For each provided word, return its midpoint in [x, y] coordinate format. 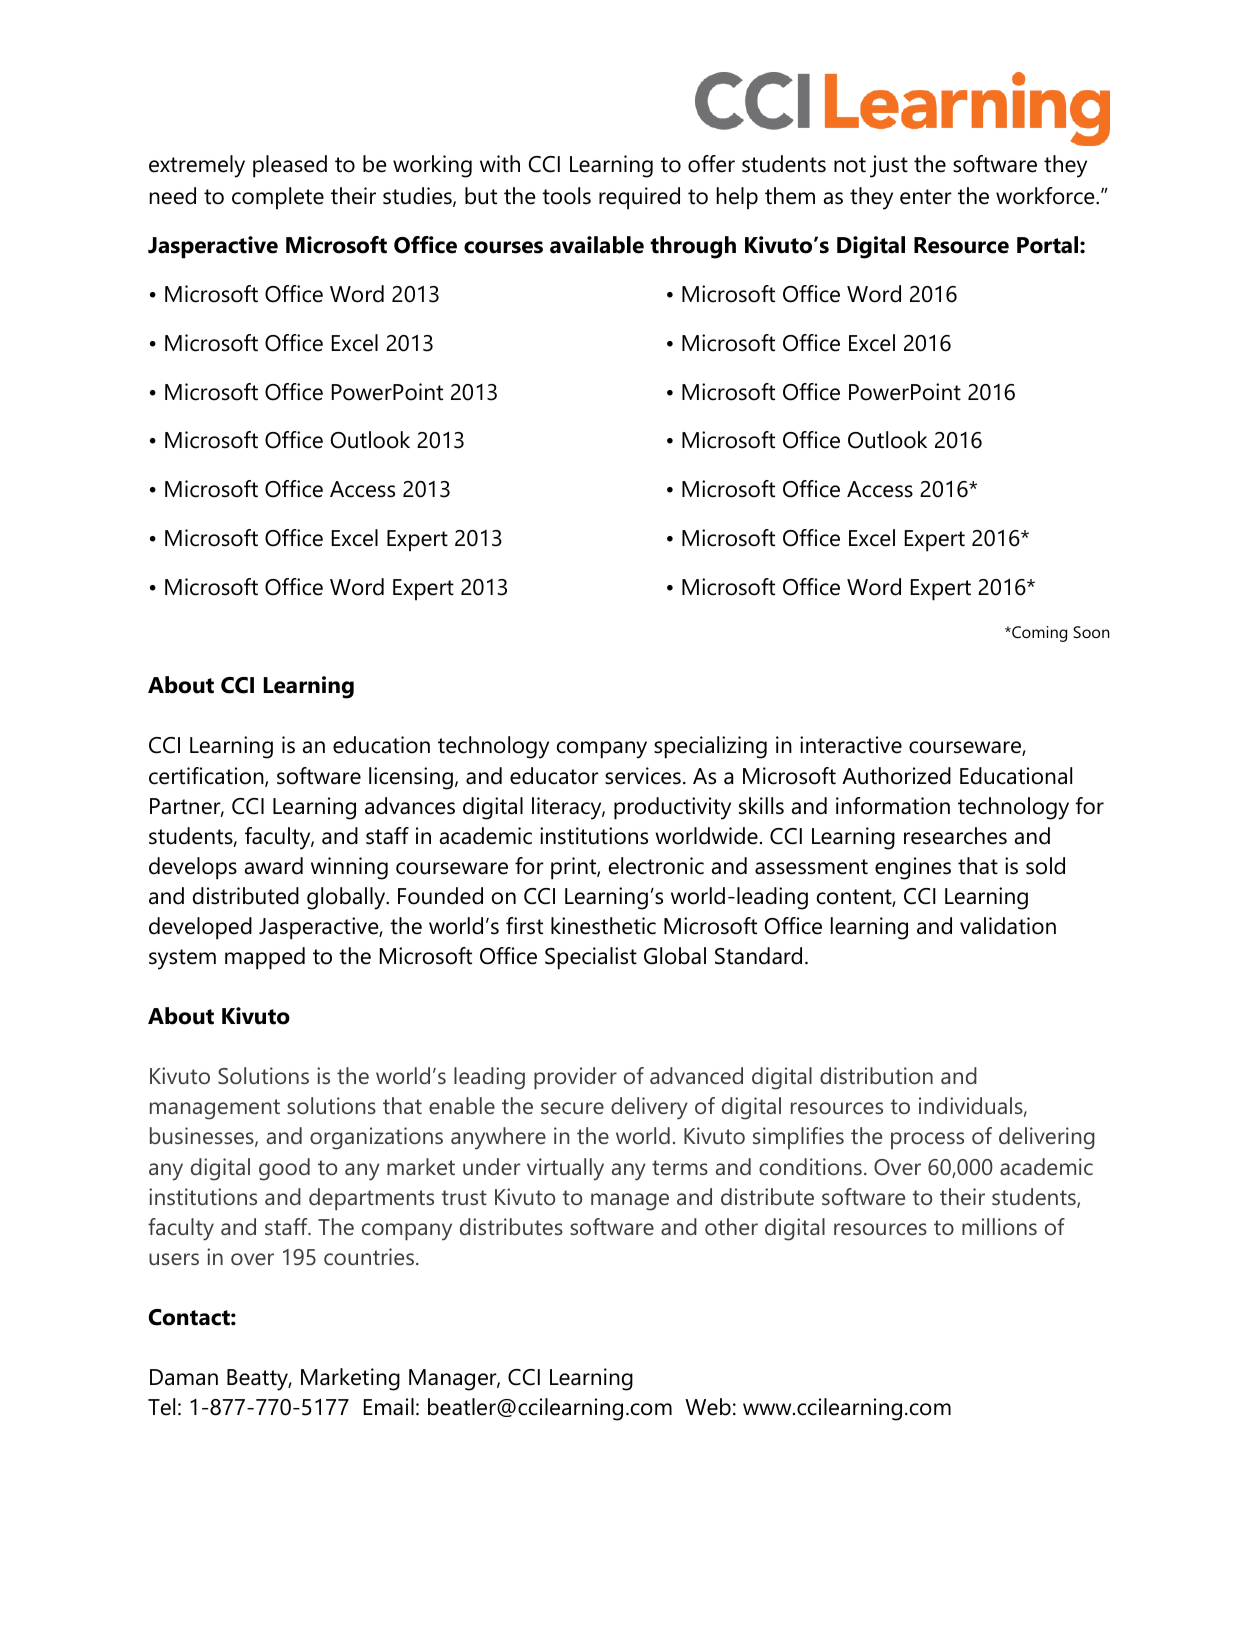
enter [926, 197]
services [643, 776]
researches [955, 836]
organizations [376, 1138]
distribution [876, 1075]
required [639, 198]
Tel [161, 1407]
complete [278, 198]
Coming [1038, 634]
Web [708, 1407]
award [274, 866]
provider [575, 1078]
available [597, 245]
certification [207, 777]
